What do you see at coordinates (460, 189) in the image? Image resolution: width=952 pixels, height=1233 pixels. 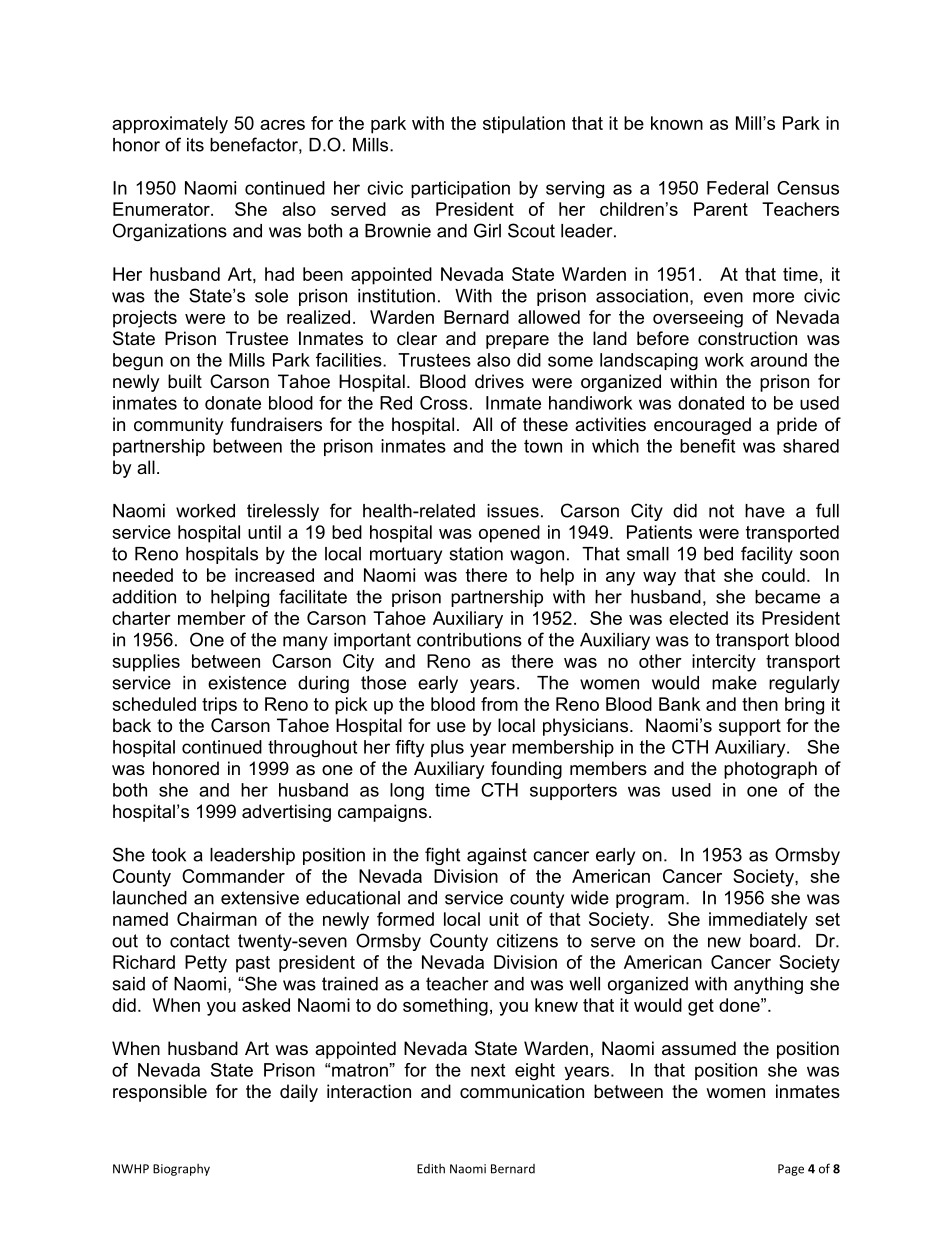 I see `participation` at bounding box center [460, 189].
